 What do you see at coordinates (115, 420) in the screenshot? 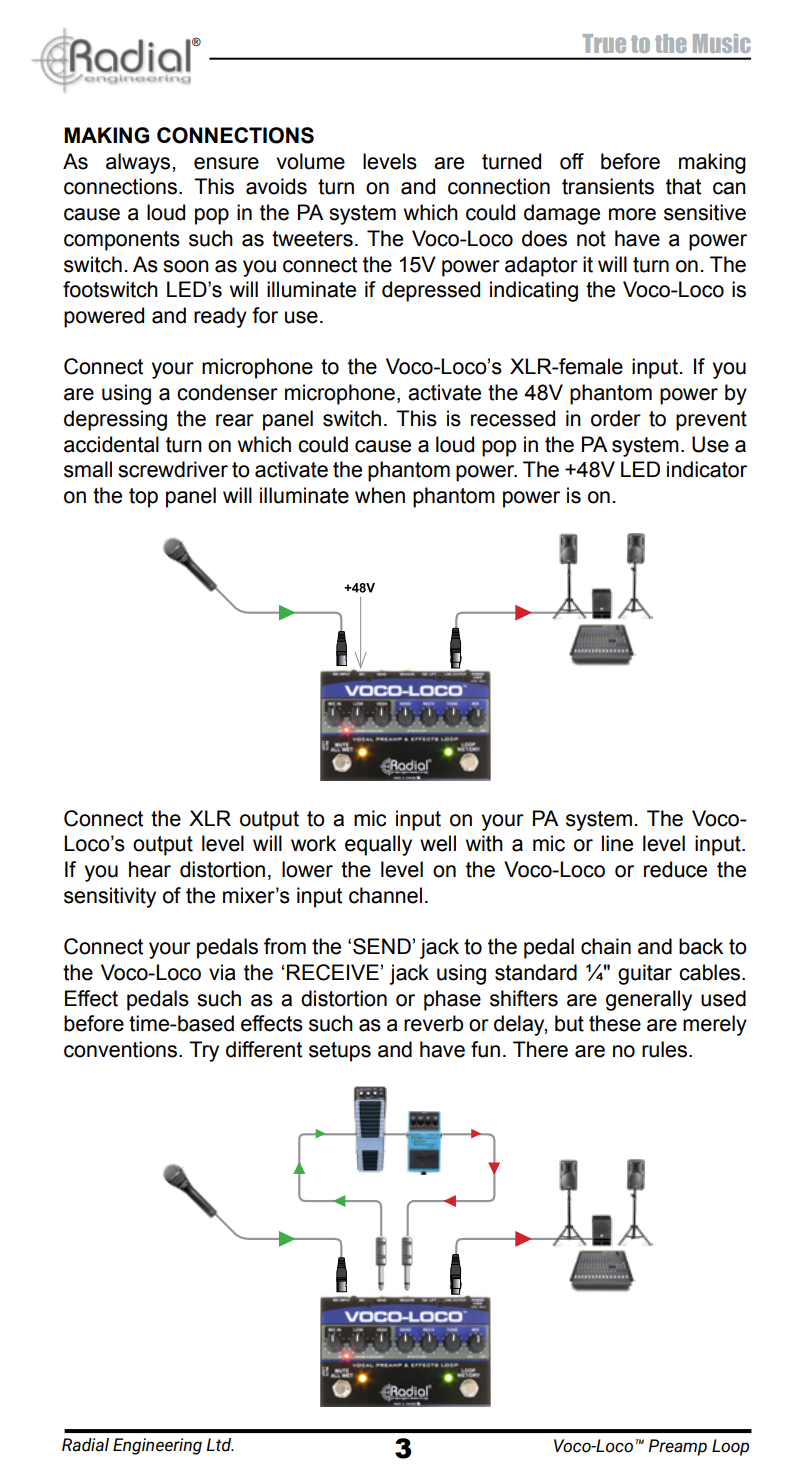
I see `depressing` at bounding box center [115, 420].
